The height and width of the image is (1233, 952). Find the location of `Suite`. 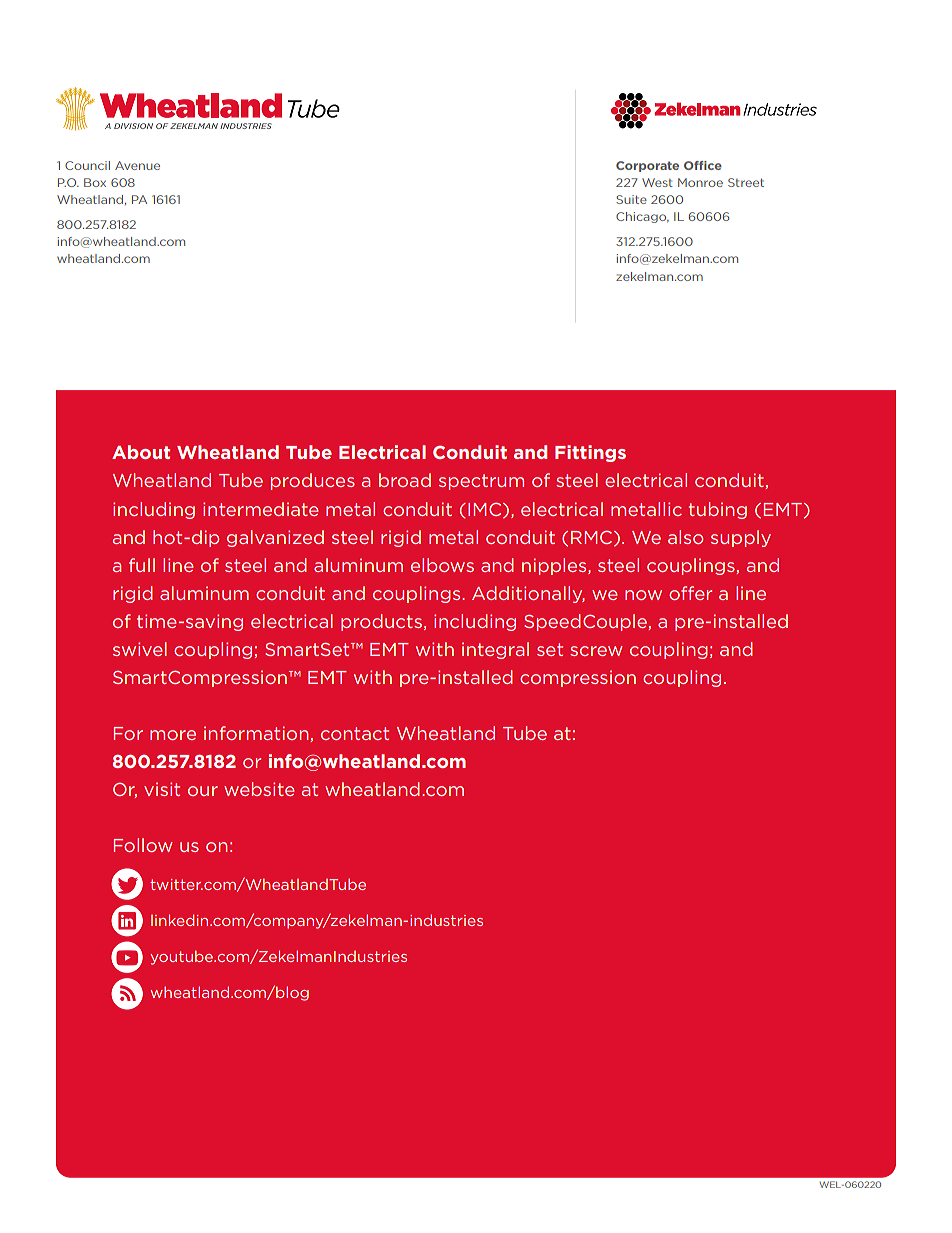

Suite is located at coordinates (631, 199).
